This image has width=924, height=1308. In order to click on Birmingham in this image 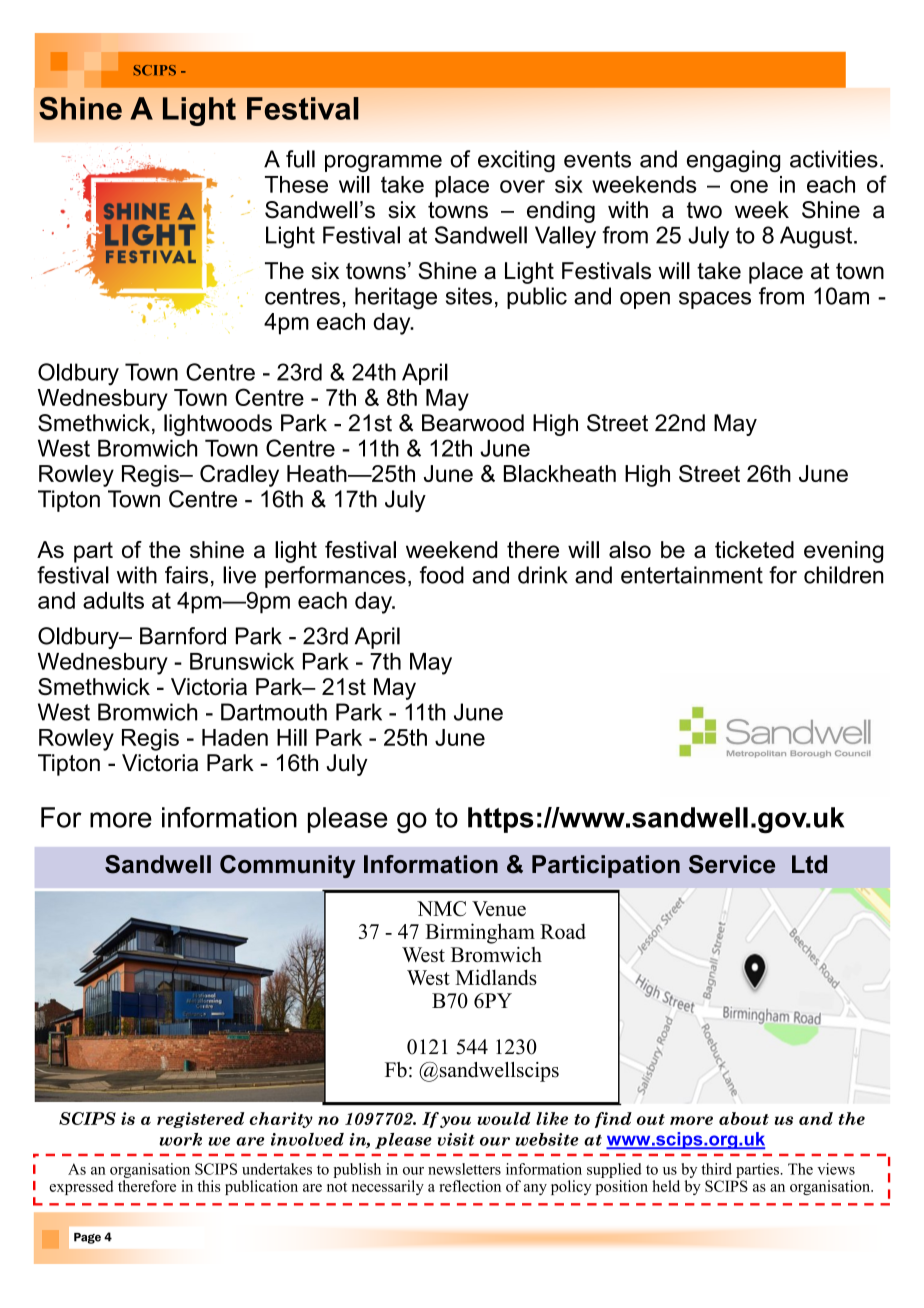, I will do `click(480, 933)`.
